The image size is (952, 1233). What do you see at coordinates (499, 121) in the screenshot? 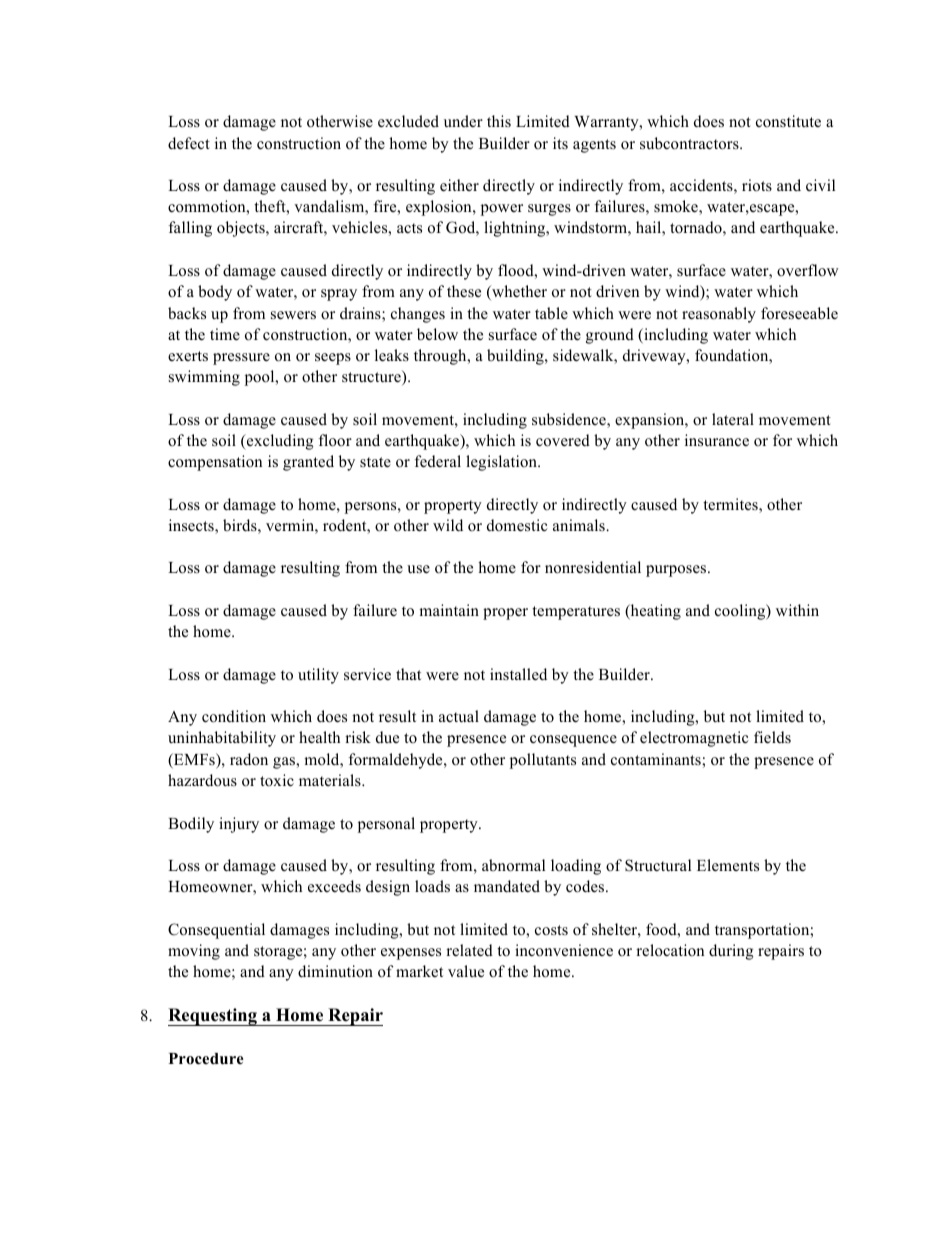
I see `this` at bounding box center [499, 121].
